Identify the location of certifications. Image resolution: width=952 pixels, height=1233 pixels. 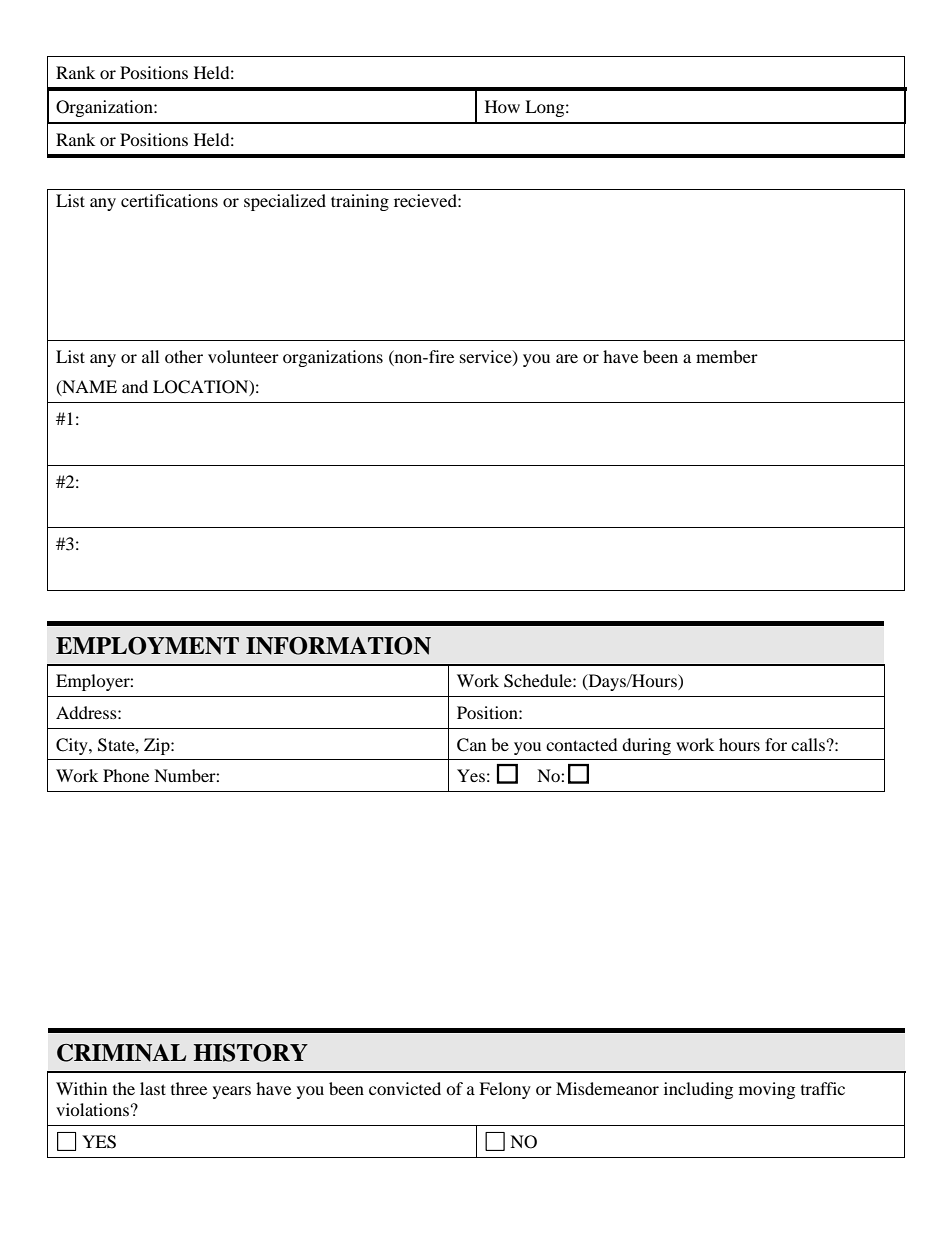
(169, 200).
